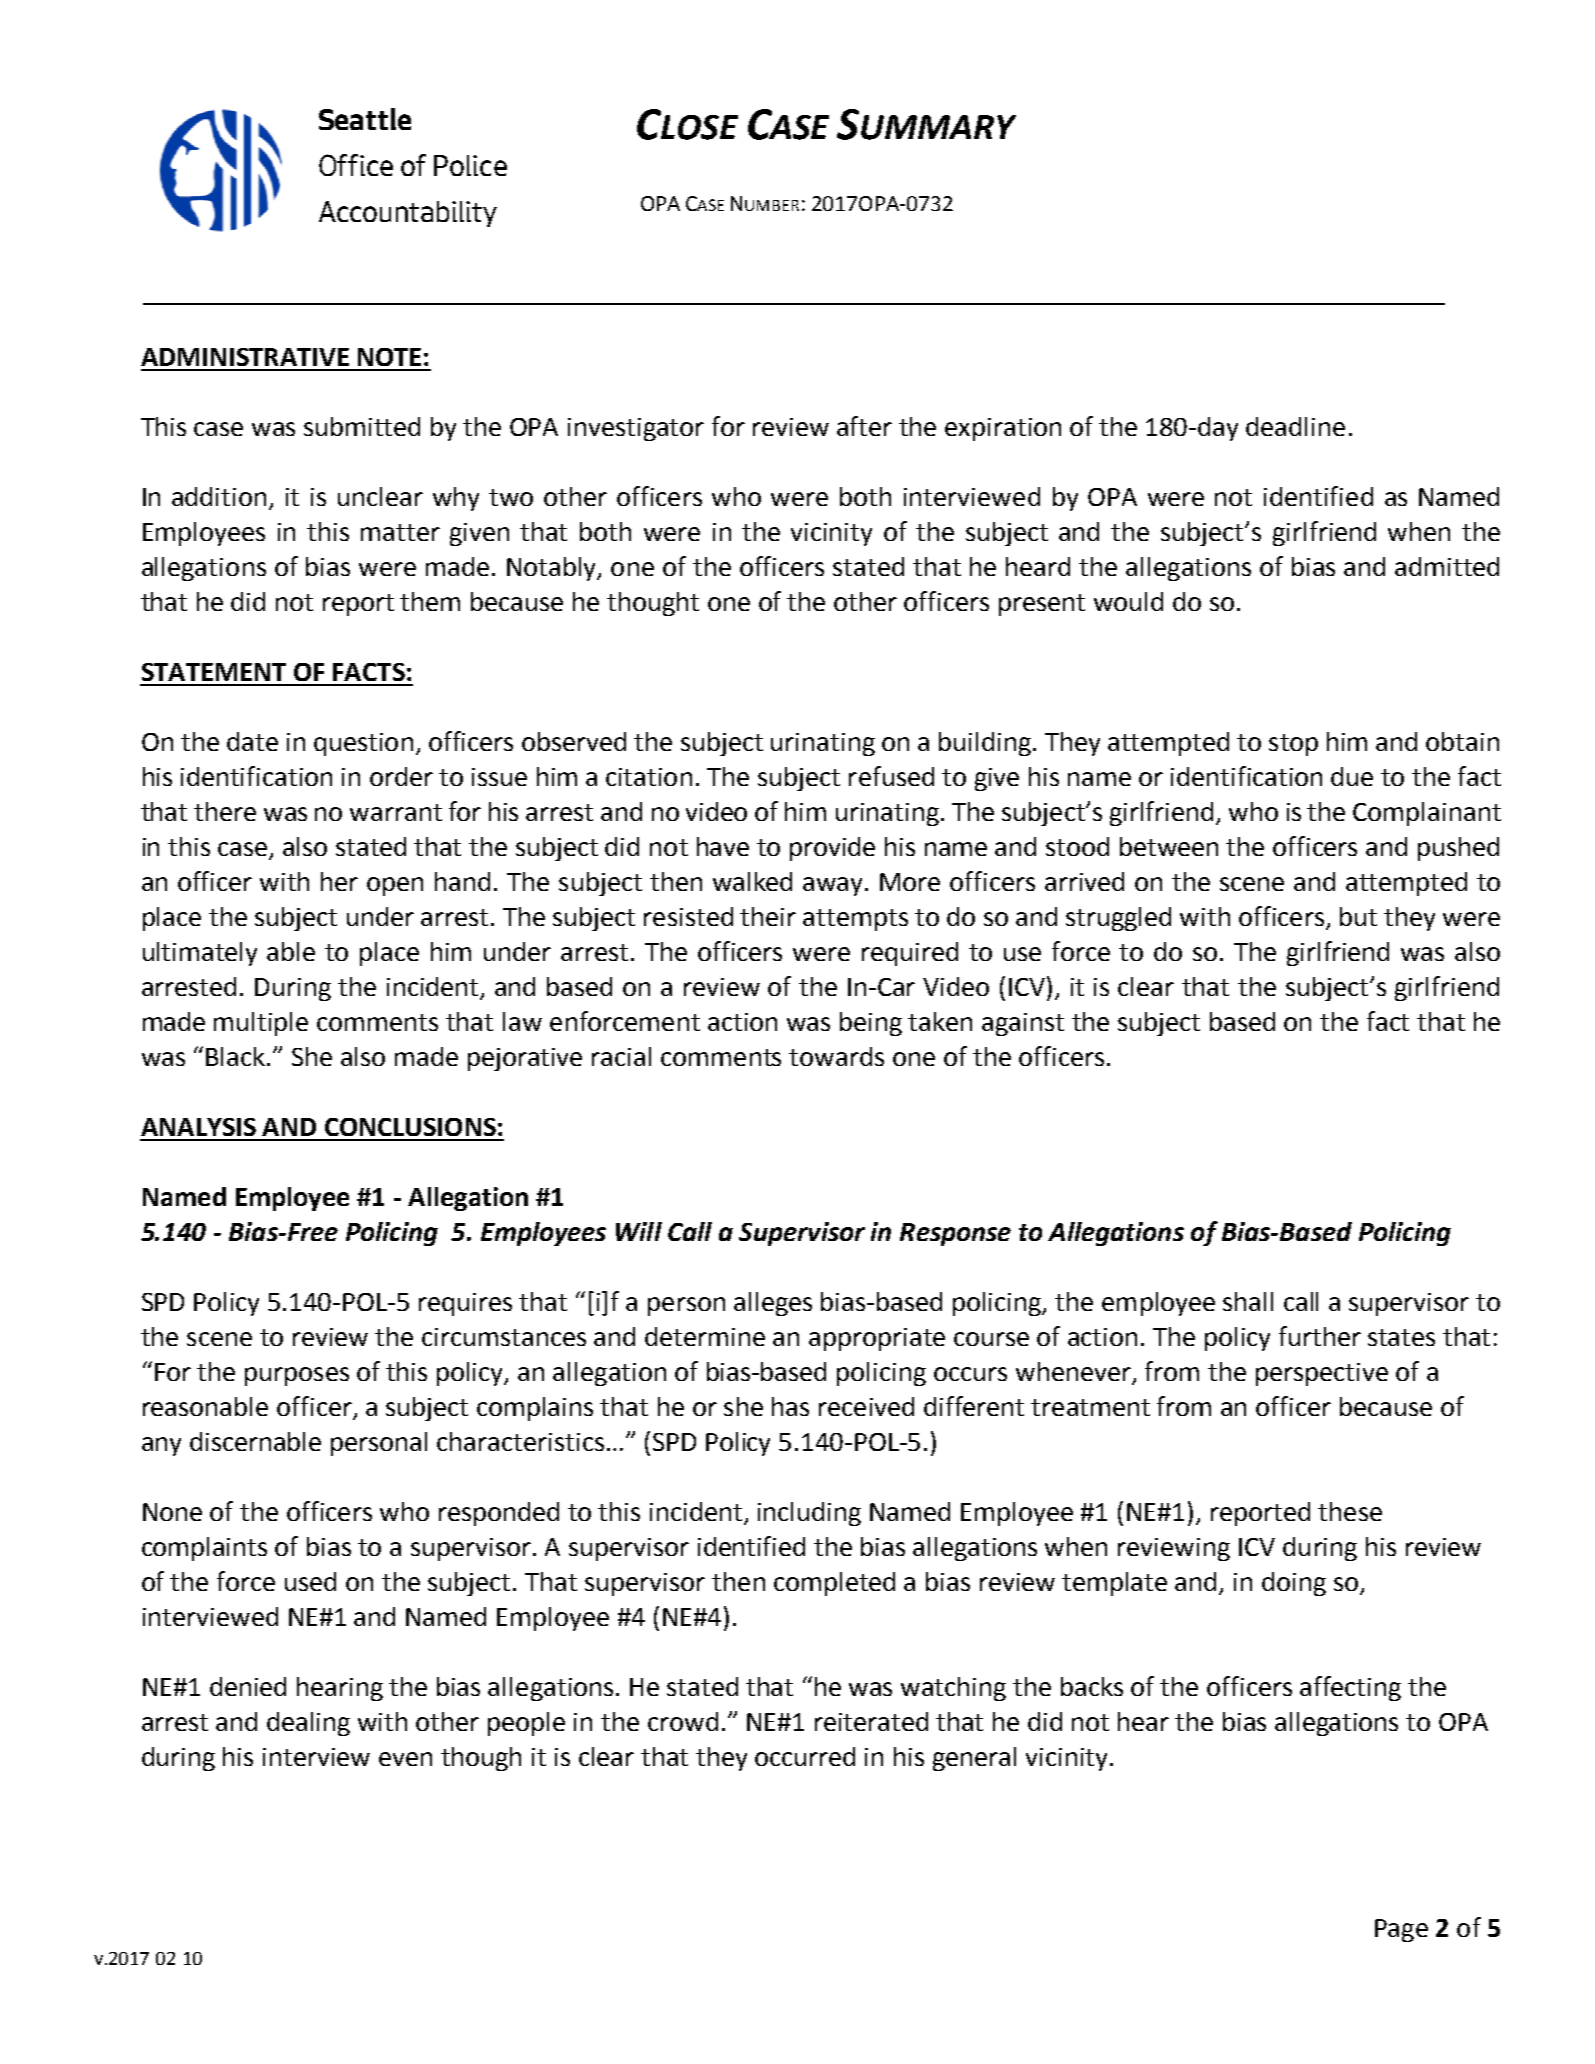 The image size is (1595, 2064). I want to click on even, so click(405, 1759).
